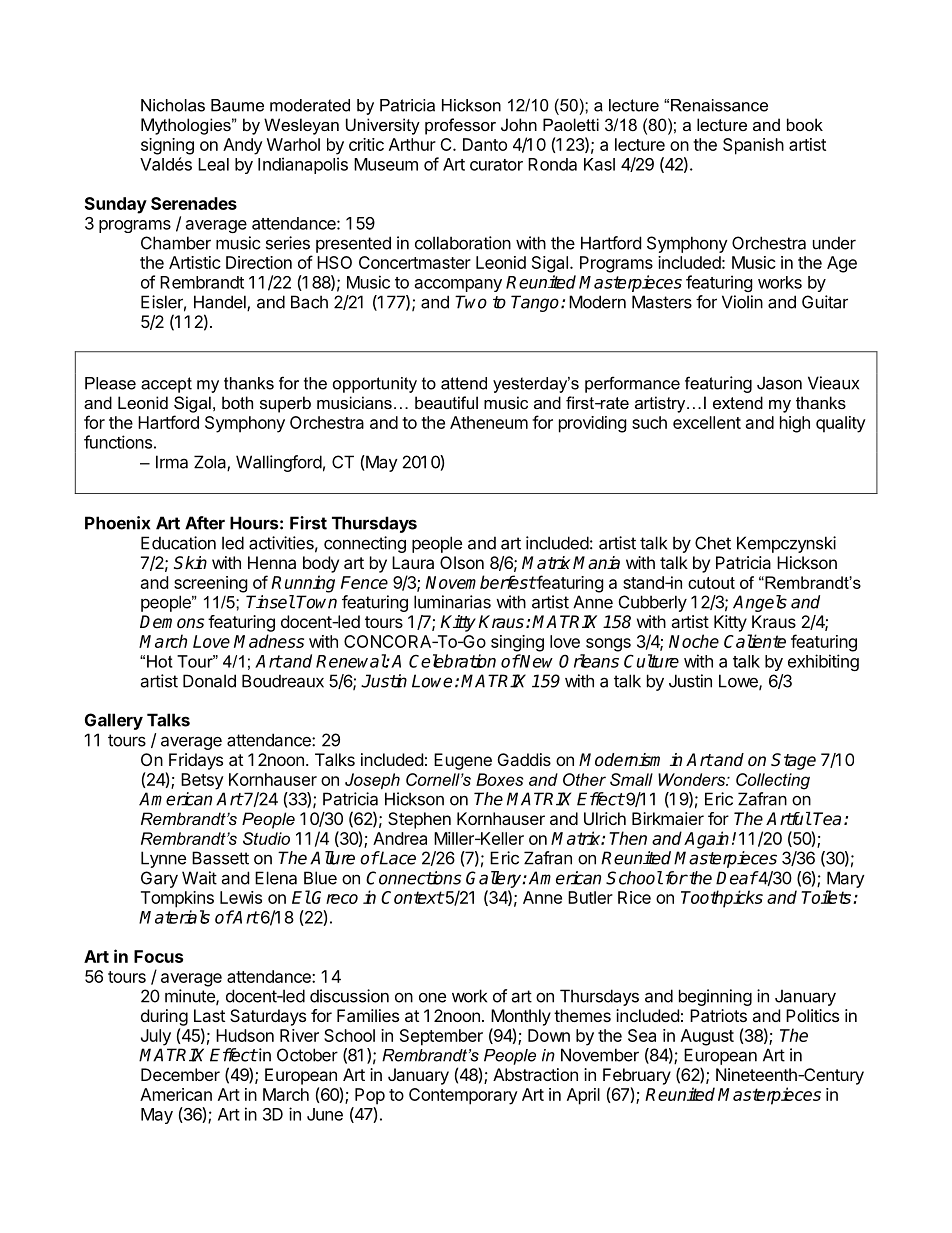 This screenshot has width=952, height=1233. Describe the element at coordinates (180, 1074) in the screenshot. I see `December` at that location.
